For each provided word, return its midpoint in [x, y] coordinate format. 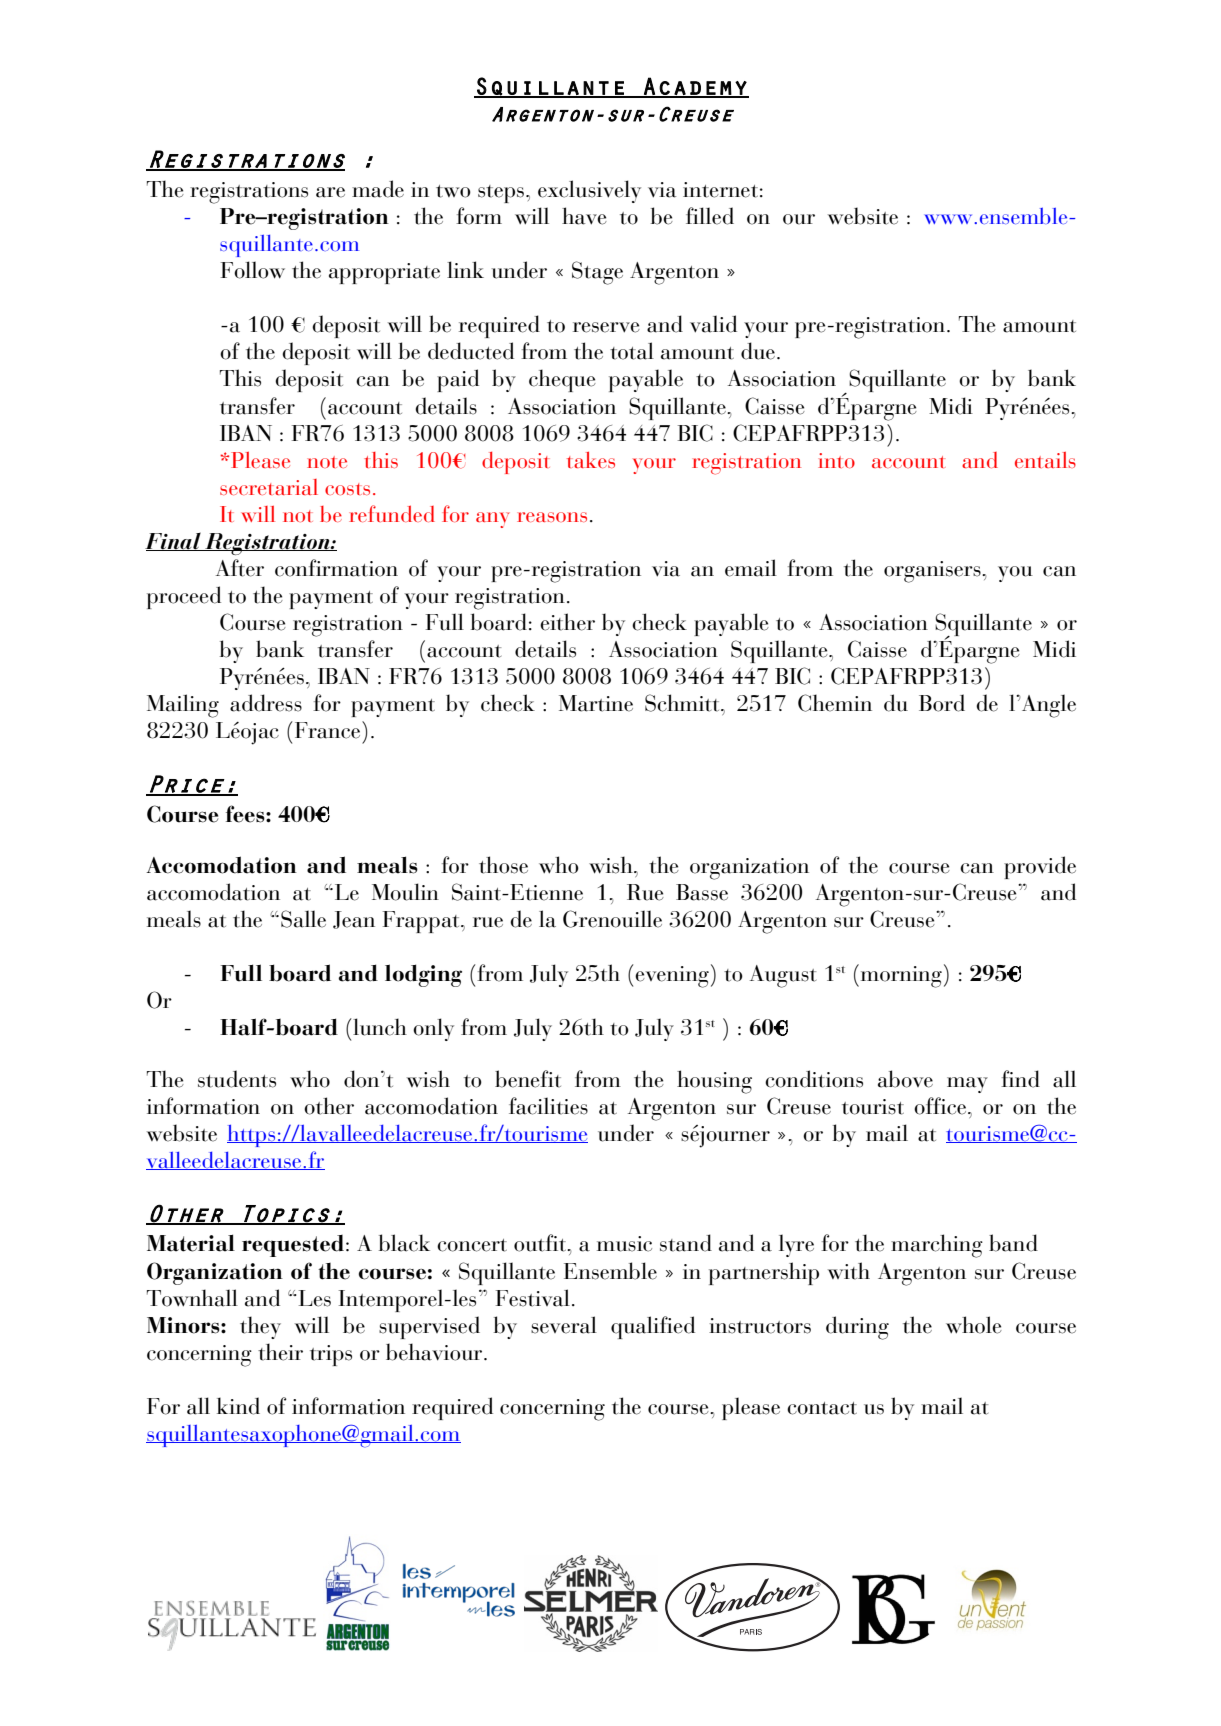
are [330, 192]
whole [974, 1325]
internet [720, 190]
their [280, 1352]
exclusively [589, 191]
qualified [653, 1327]
